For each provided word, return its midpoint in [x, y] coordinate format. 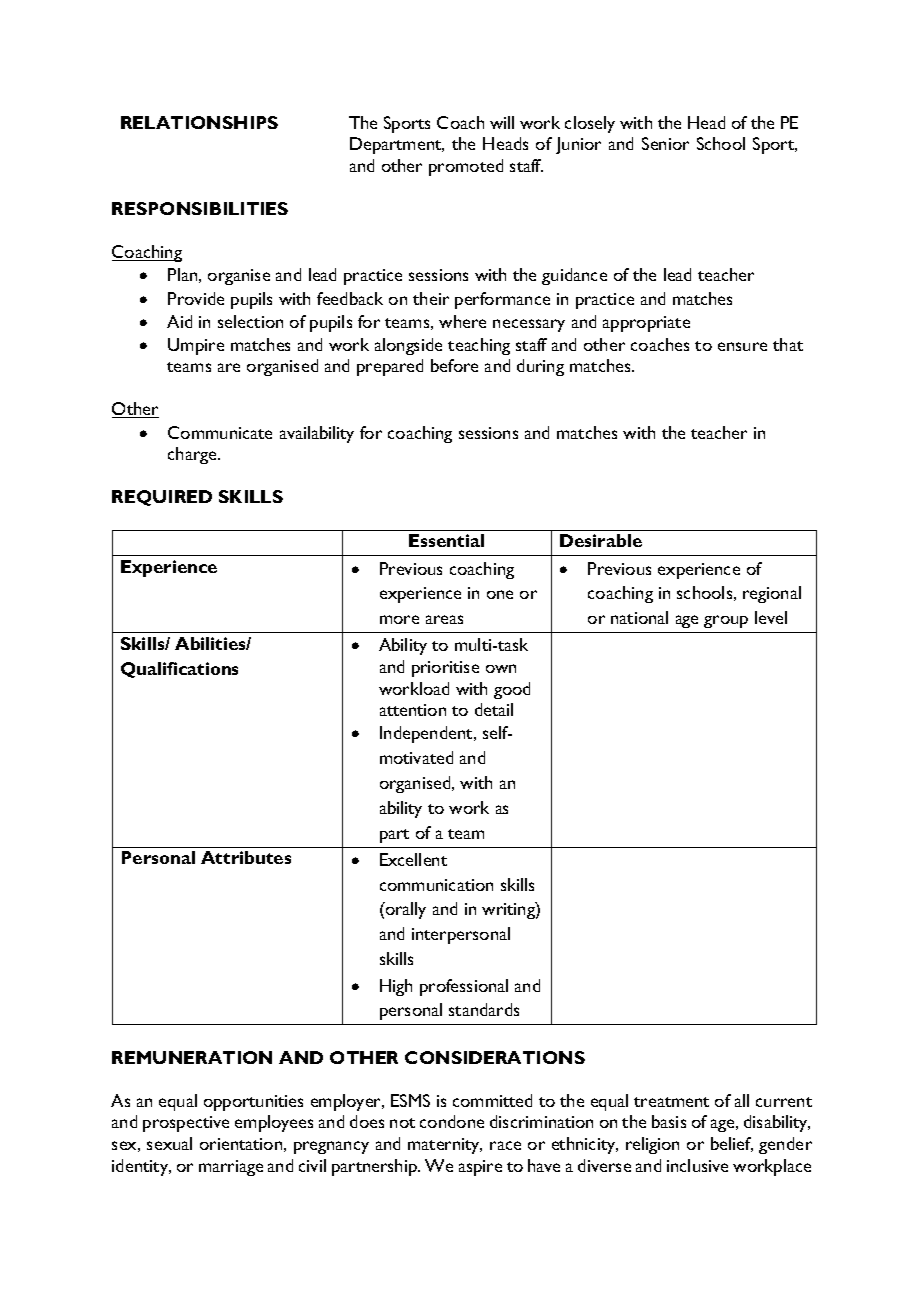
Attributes [246, 857]
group [726, 621]
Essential [446, 540]
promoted [466, 167]
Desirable [601, 540]
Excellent [413, 859]
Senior [665, 143]
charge [193, 455]
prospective [186, 1124]
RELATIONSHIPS [199, 122]
